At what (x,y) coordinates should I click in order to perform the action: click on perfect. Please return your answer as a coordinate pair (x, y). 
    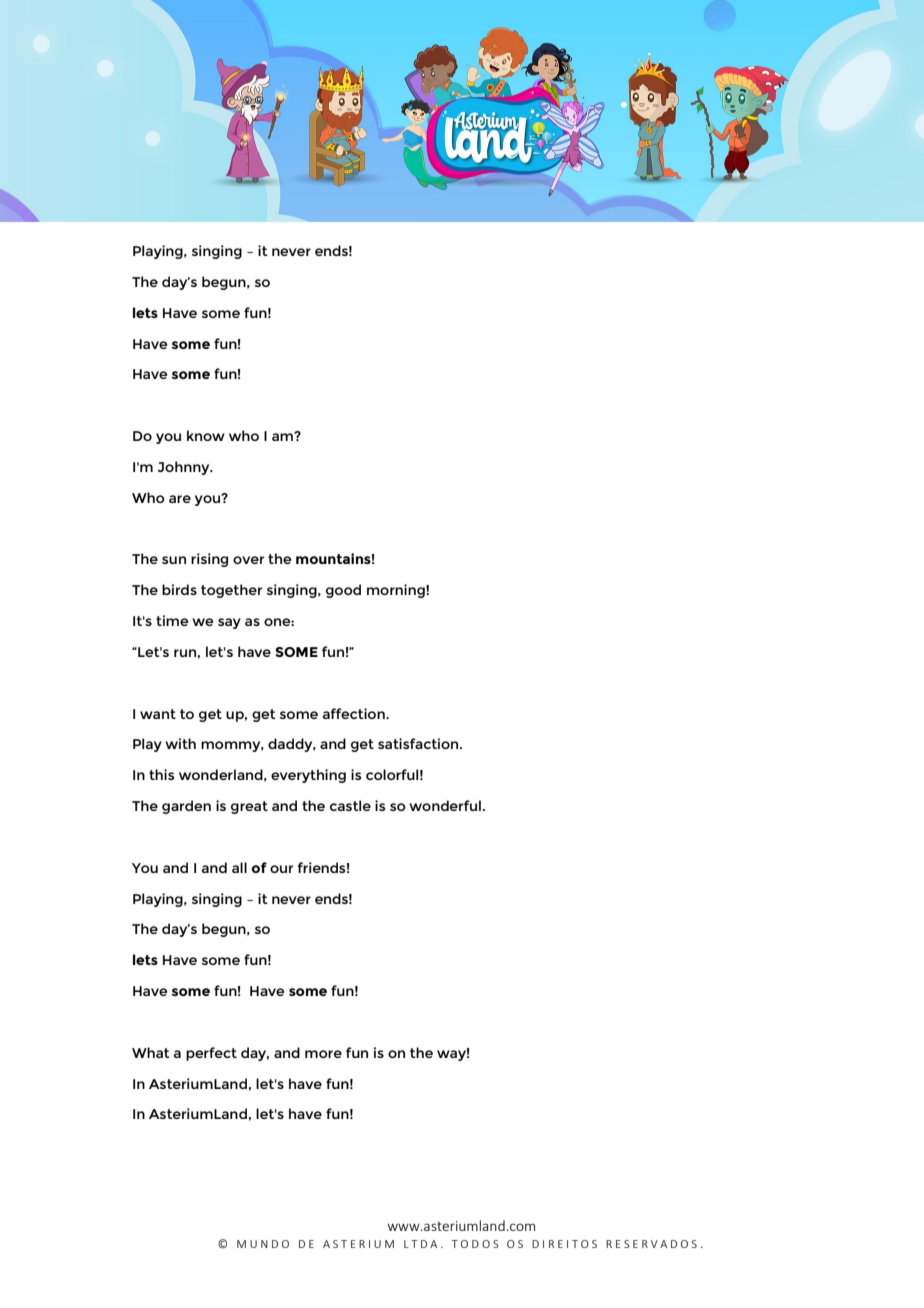
    Looking at the image, I should click on (211, 1054).
